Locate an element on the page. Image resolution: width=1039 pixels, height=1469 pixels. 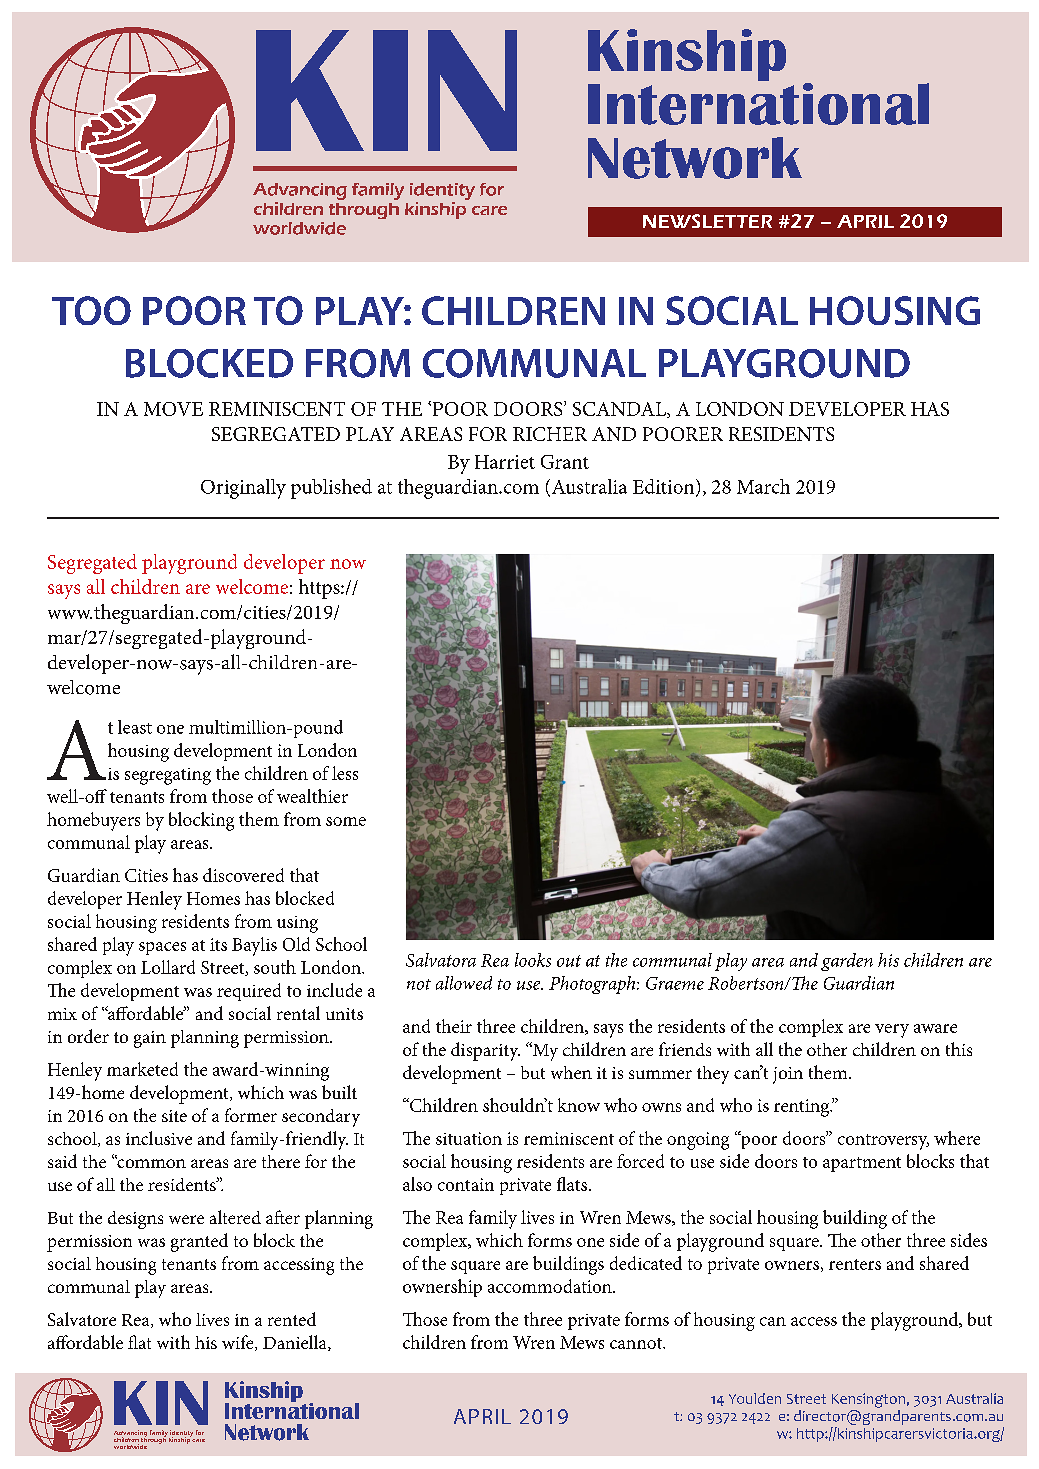
garden is located at coordinates (847, 962).
